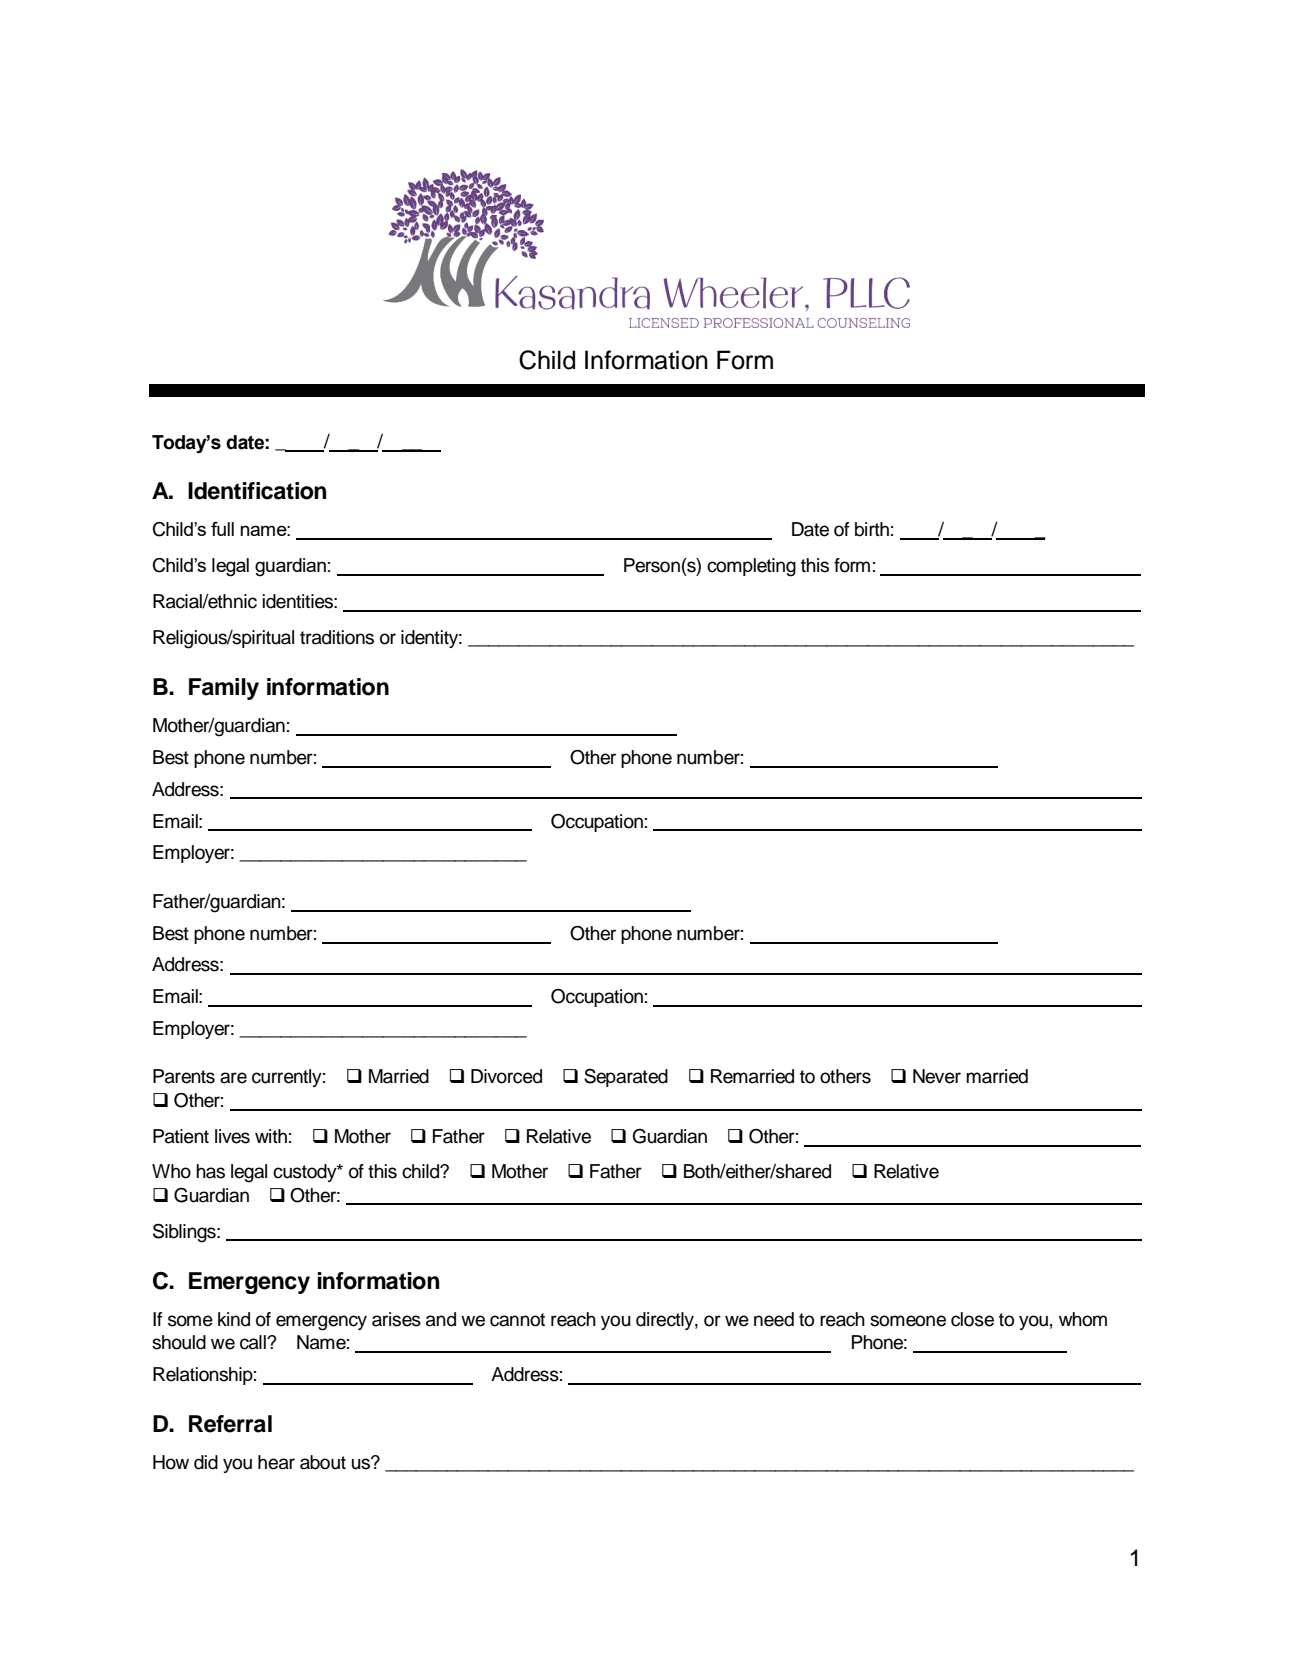 Image resolution: width=1293 pixels, height=1674 pixels. Describe the element at coordinates (774, 1319) in the screenshot. I see `need` at that location.
